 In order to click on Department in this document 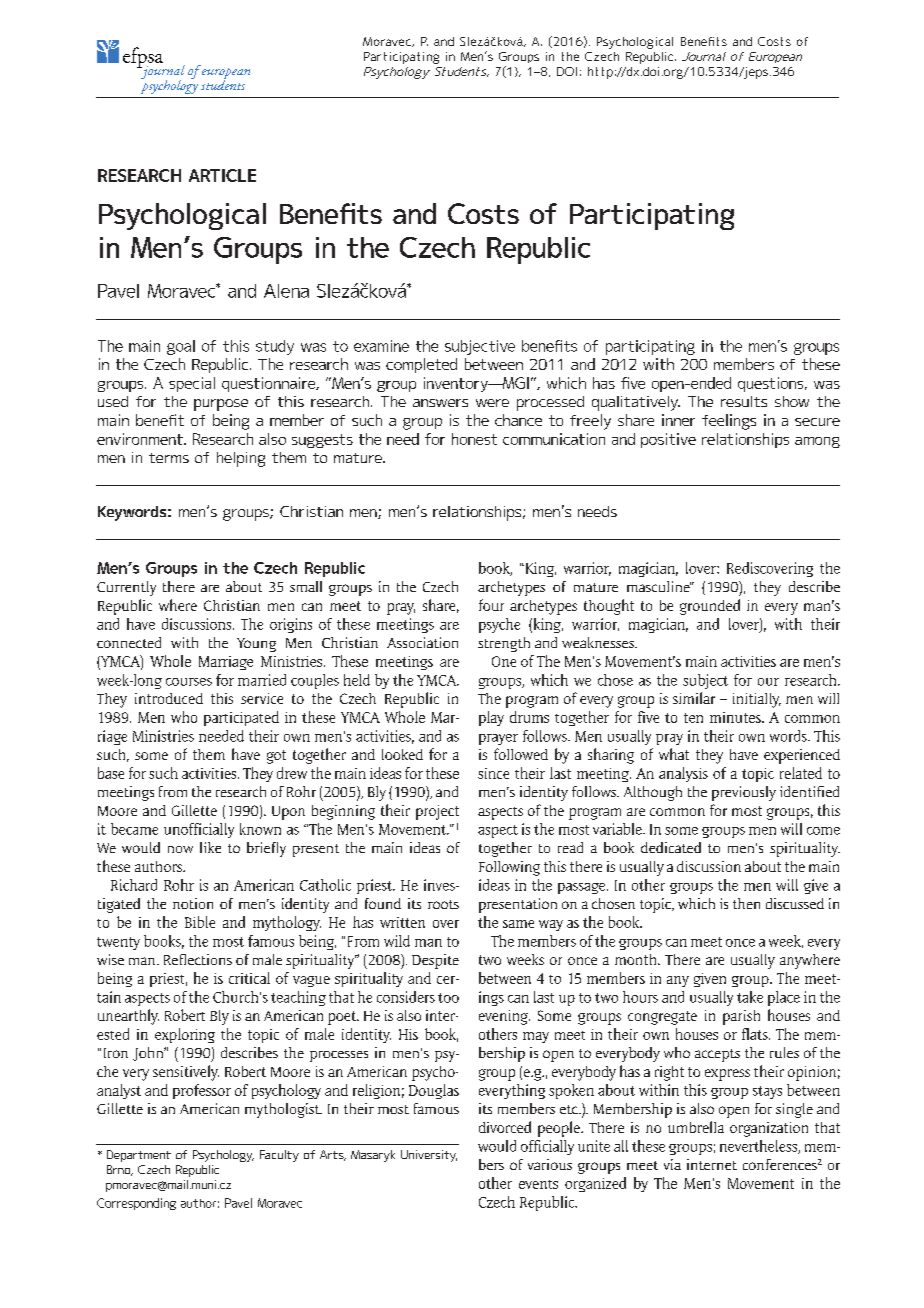, I will do `click(139, 1156)`.
